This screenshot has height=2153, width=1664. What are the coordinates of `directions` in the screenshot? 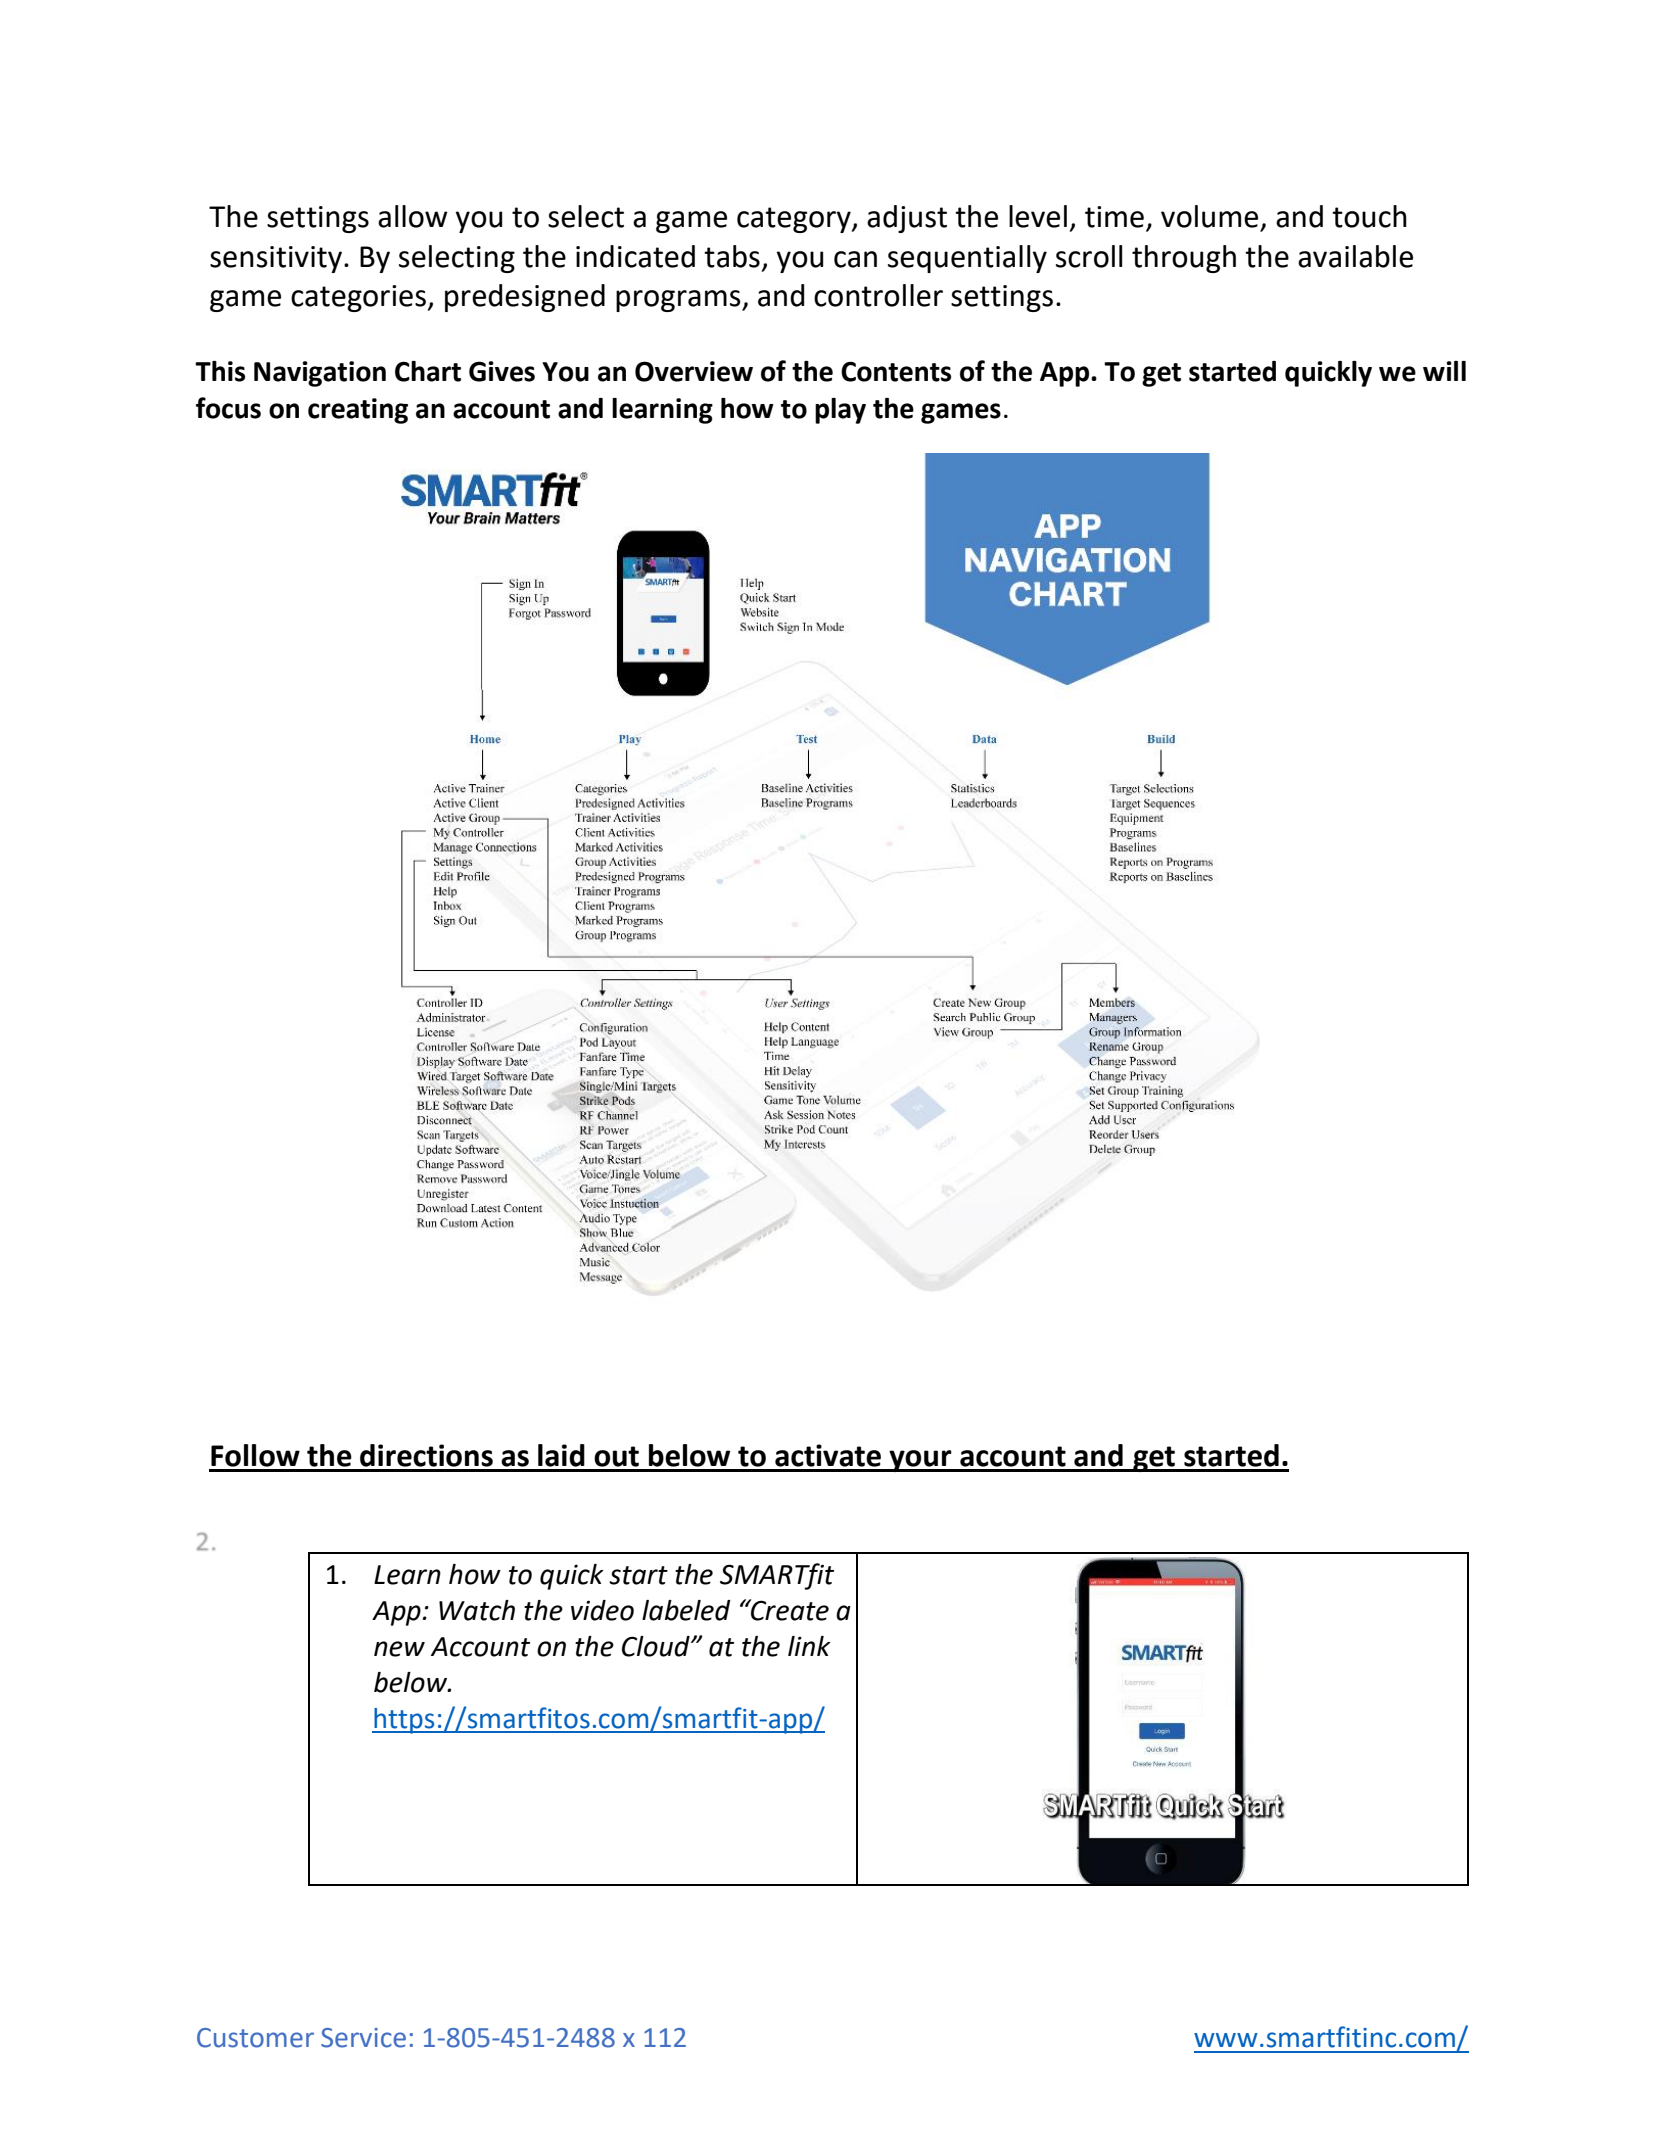 It's located at (426, 1455).
